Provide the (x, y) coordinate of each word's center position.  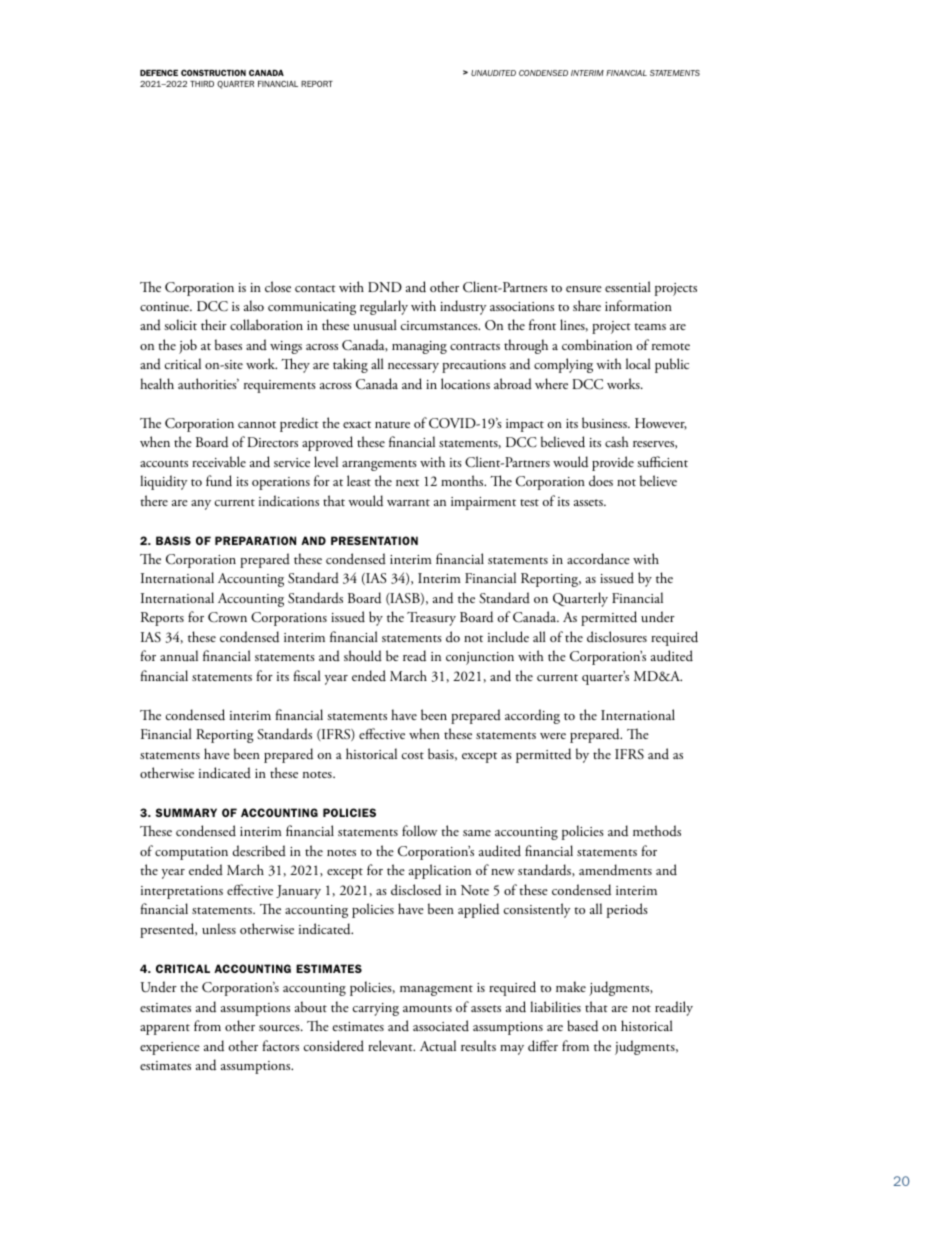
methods (657, 830)
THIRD (202, 84)
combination (597, 344)
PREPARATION (255, 540)
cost (413, 755)
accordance (598, 559)
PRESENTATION (374, 540)
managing (419, 347)
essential (628, 286)
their (214, 324)
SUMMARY (186, 812)
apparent (165, 1029)
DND (385, 287)
